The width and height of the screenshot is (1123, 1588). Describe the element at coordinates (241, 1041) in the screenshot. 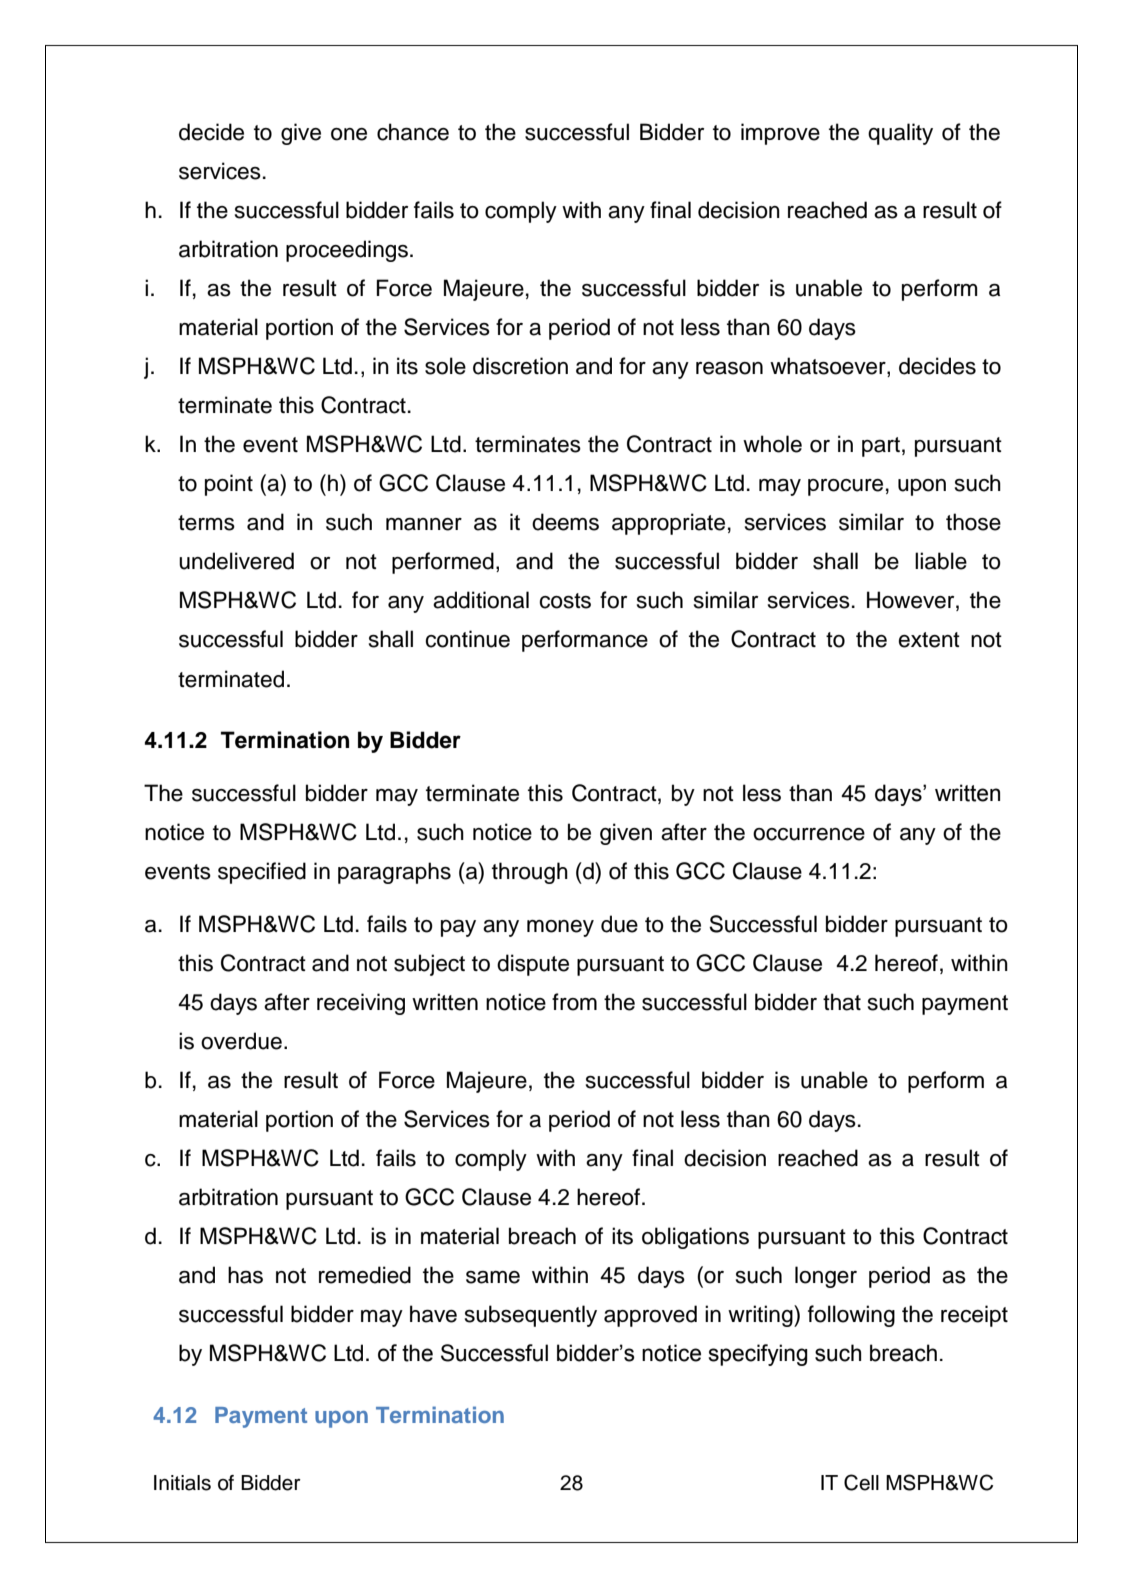

I see `overdue` at that location.
